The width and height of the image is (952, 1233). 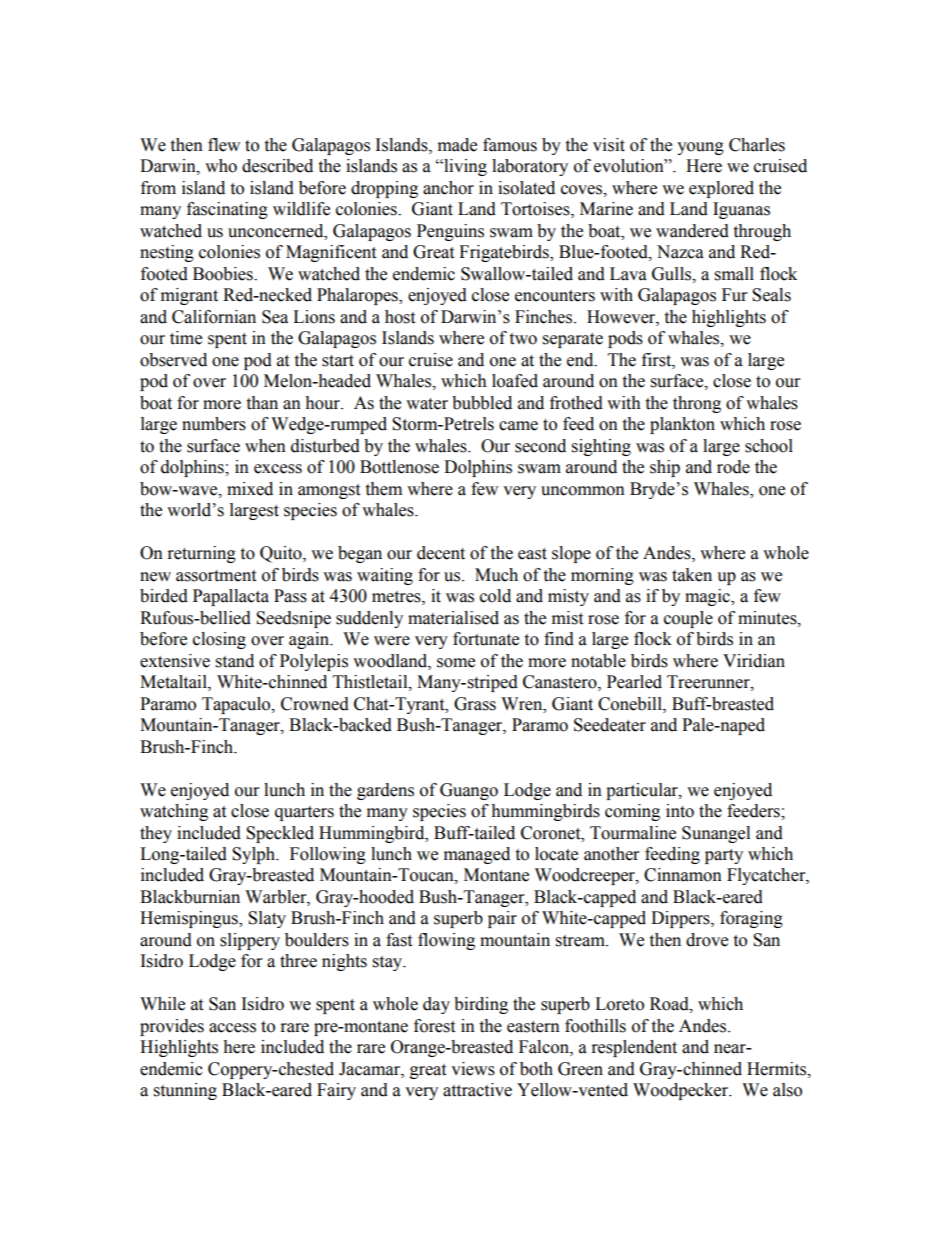 What do you see at coordinates (733, 467) in the image?
I see `rode` at bounding box center [733, 467].
